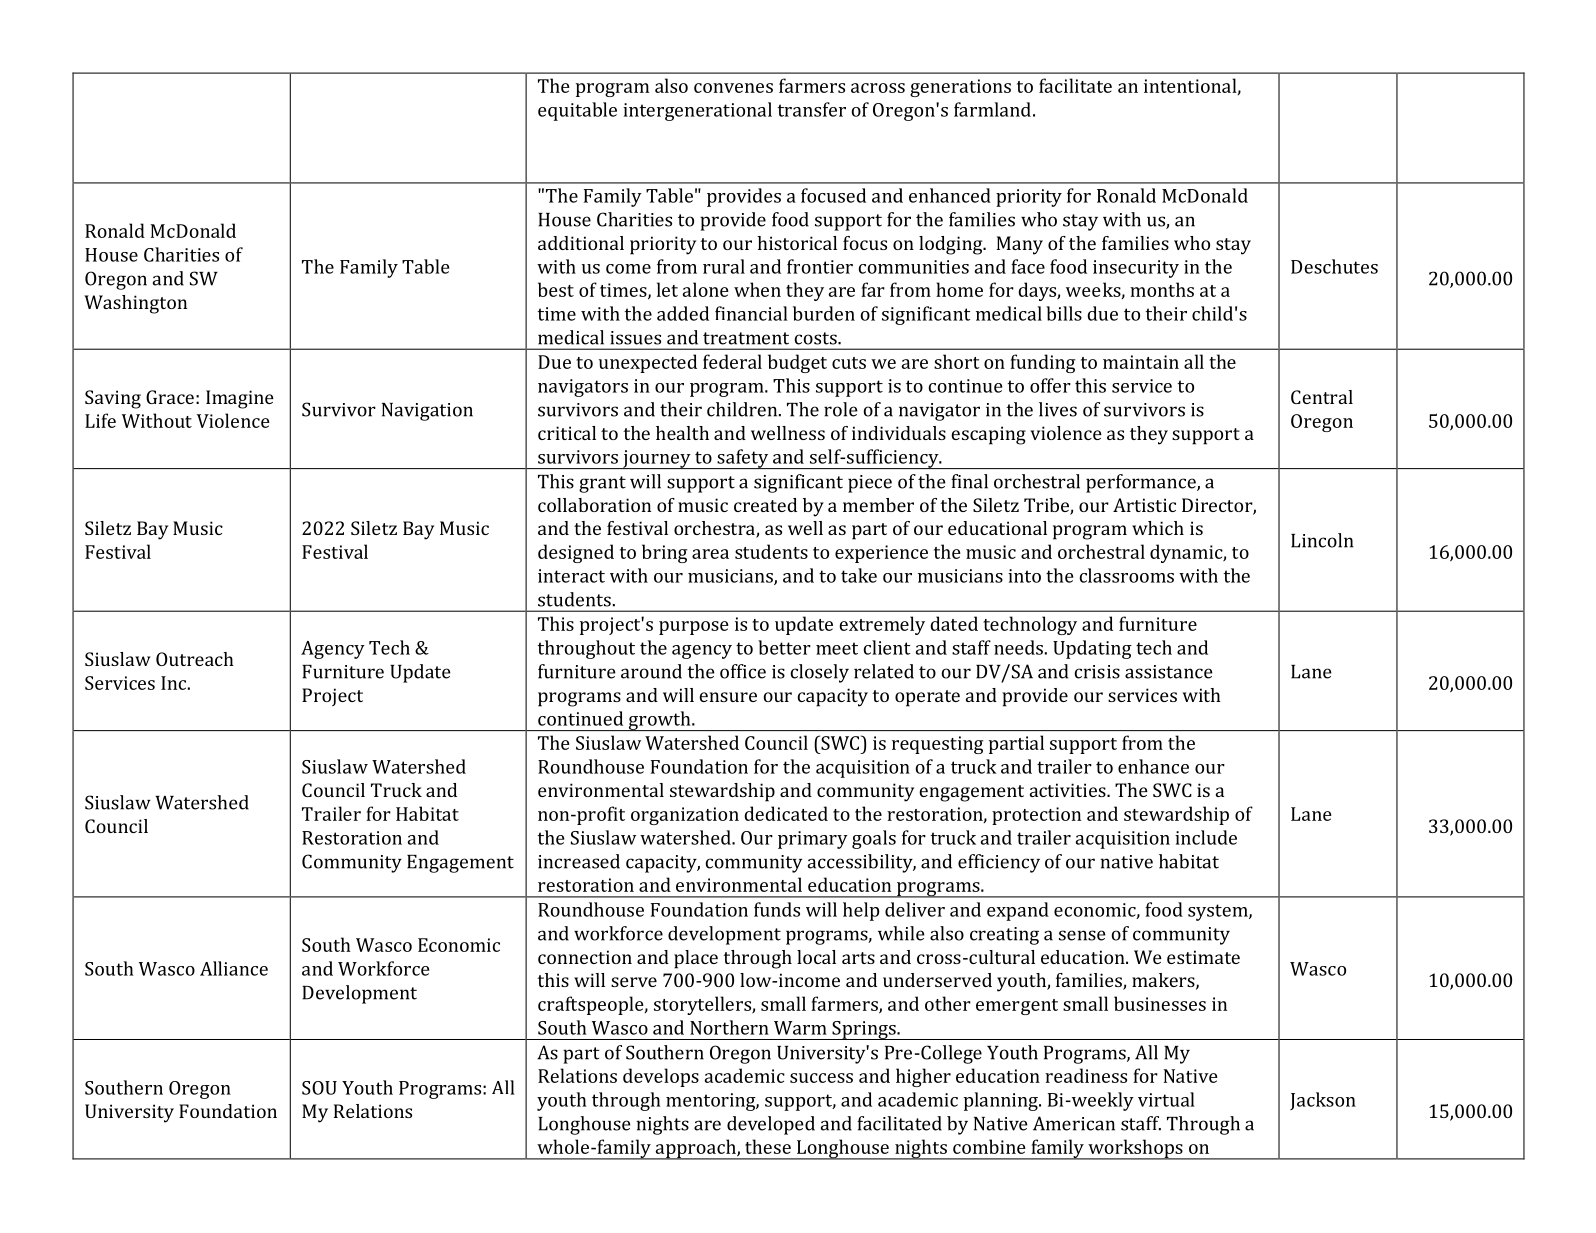 The image size is (1596, 1233). I want to click on intergenerational, so click(697, 111).
